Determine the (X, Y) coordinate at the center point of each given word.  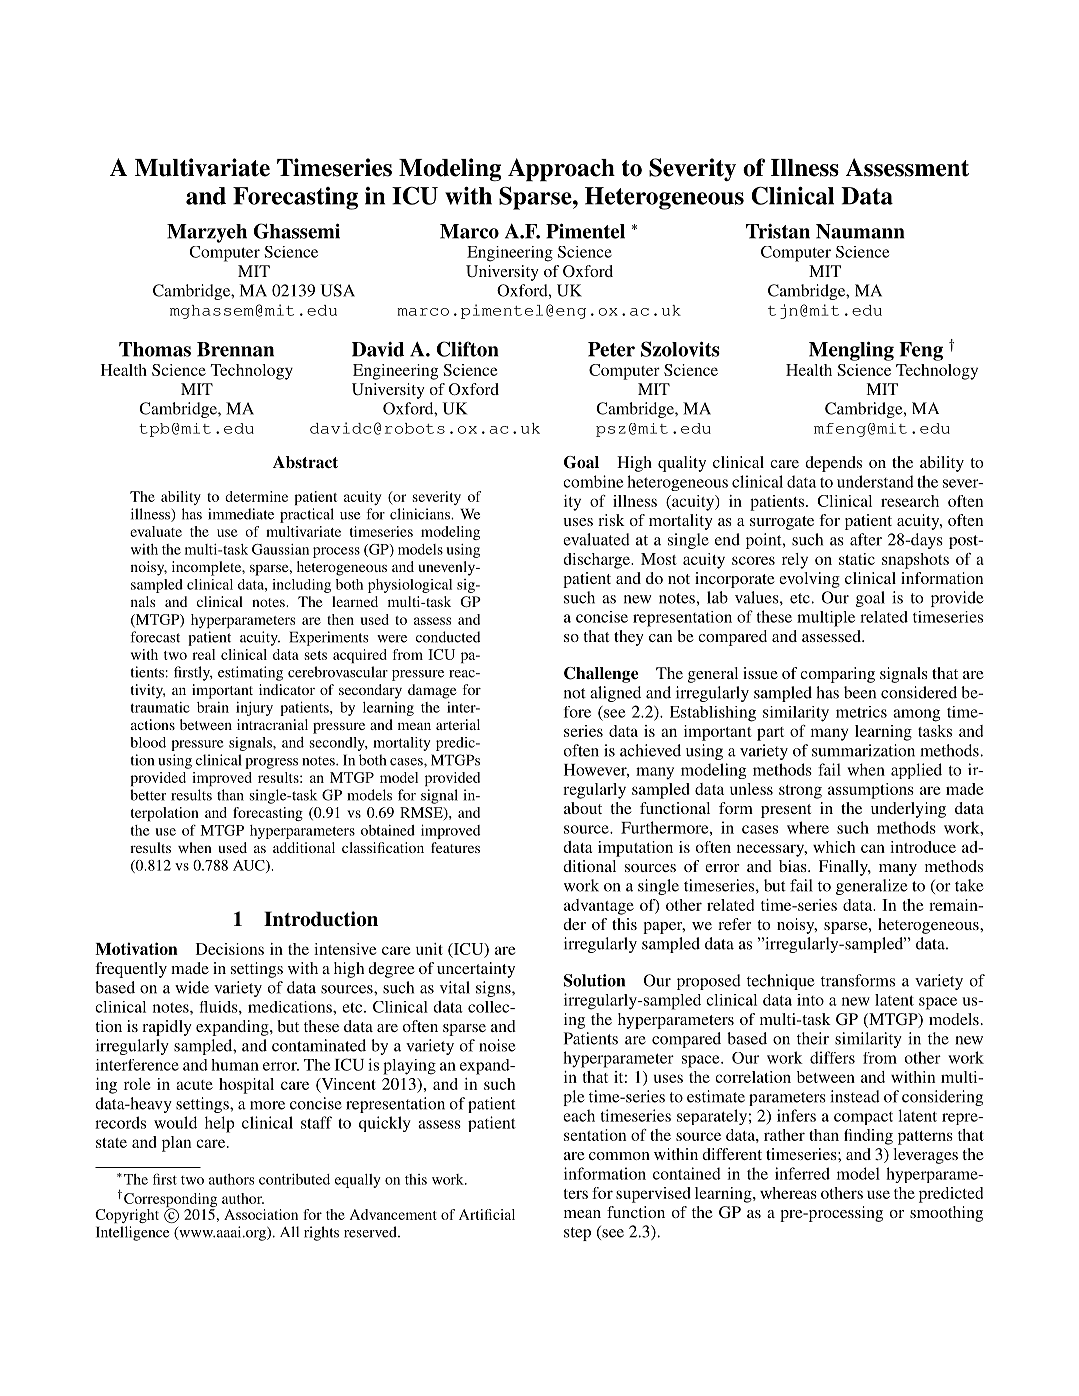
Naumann (860, 231)
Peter (611, 349)
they (629, 638)
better (148, 795)
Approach (561, 169)
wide (192, 987)
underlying (908, 810)
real (203, 654)
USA (338, 290)
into (810, 1000)
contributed (294, 1179)
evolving (809, 580)
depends (833, 464)
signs (494, 989)
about (583, 808)
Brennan (235, 349)
